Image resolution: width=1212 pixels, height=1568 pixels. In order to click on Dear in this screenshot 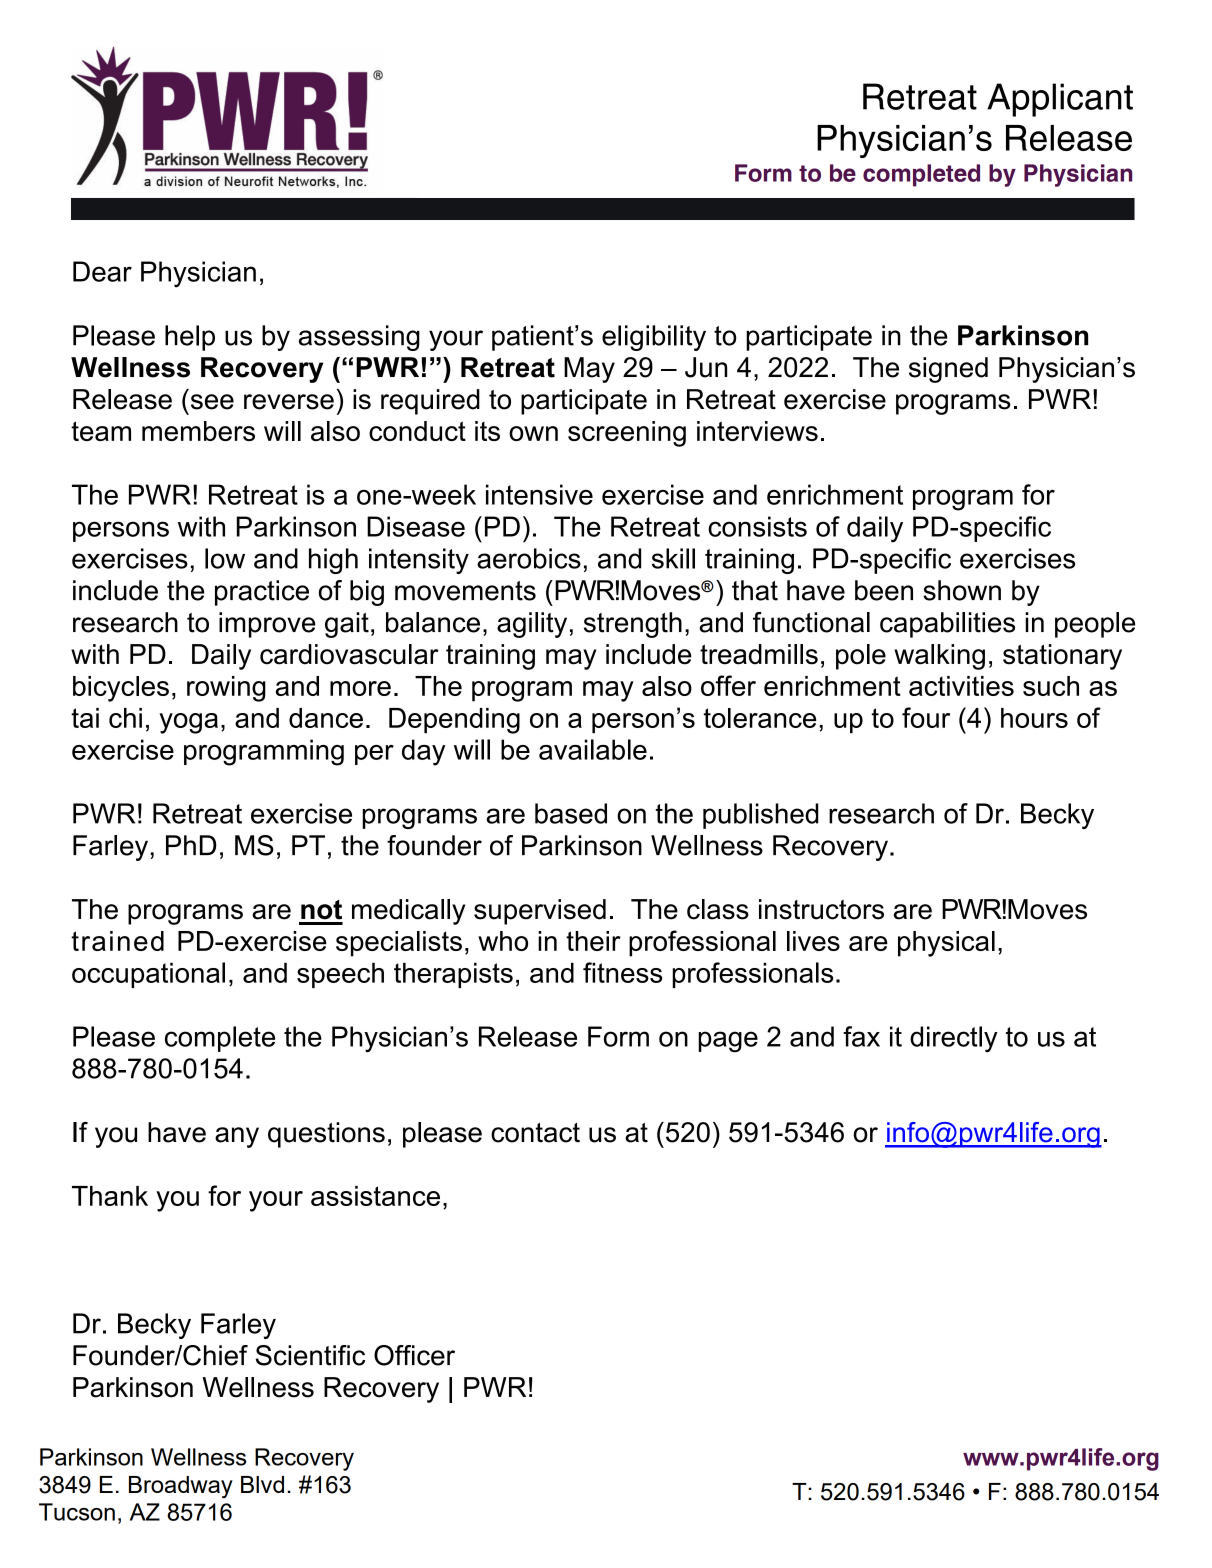, I will do `click(102, 271)`.
